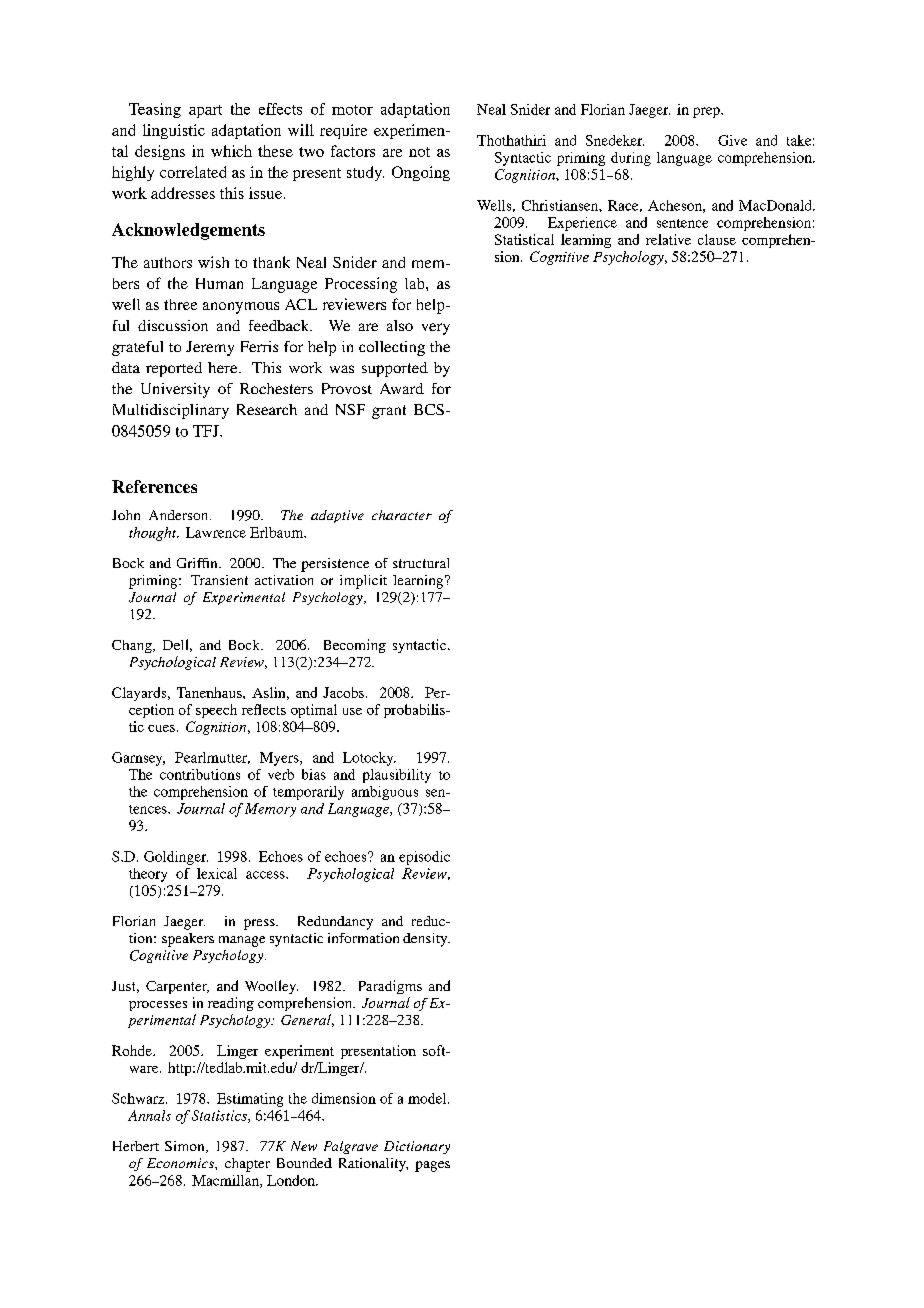 This image has width=924, height=1308. What do you see at coordinates (631, 159) in the image?
I see `during` at bounding box center [631, 159].
